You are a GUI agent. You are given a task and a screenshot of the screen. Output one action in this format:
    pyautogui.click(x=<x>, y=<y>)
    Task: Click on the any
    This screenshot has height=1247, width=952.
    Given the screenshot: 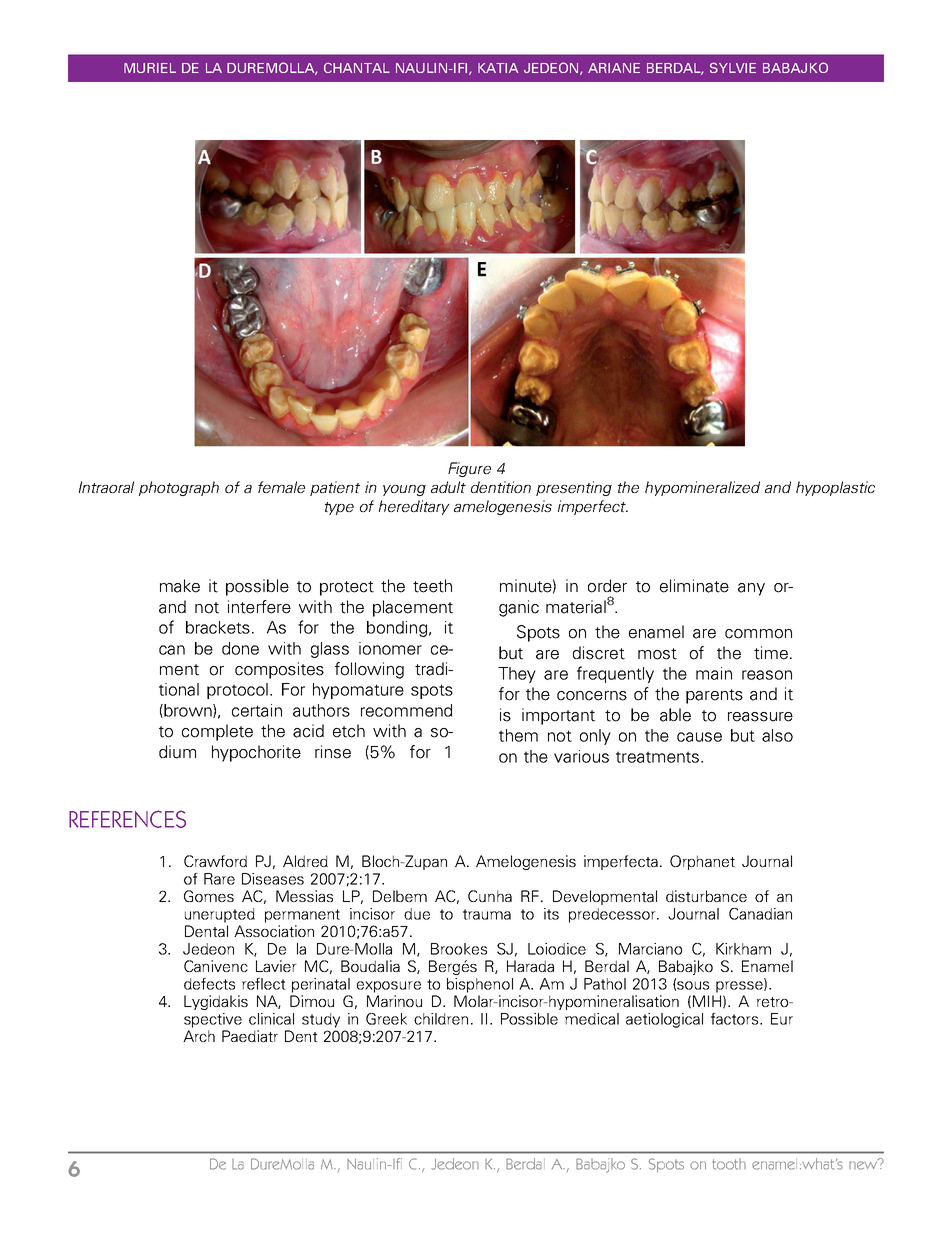 What is the action you would take?
    pyautogui.click(x=751, y=589)
